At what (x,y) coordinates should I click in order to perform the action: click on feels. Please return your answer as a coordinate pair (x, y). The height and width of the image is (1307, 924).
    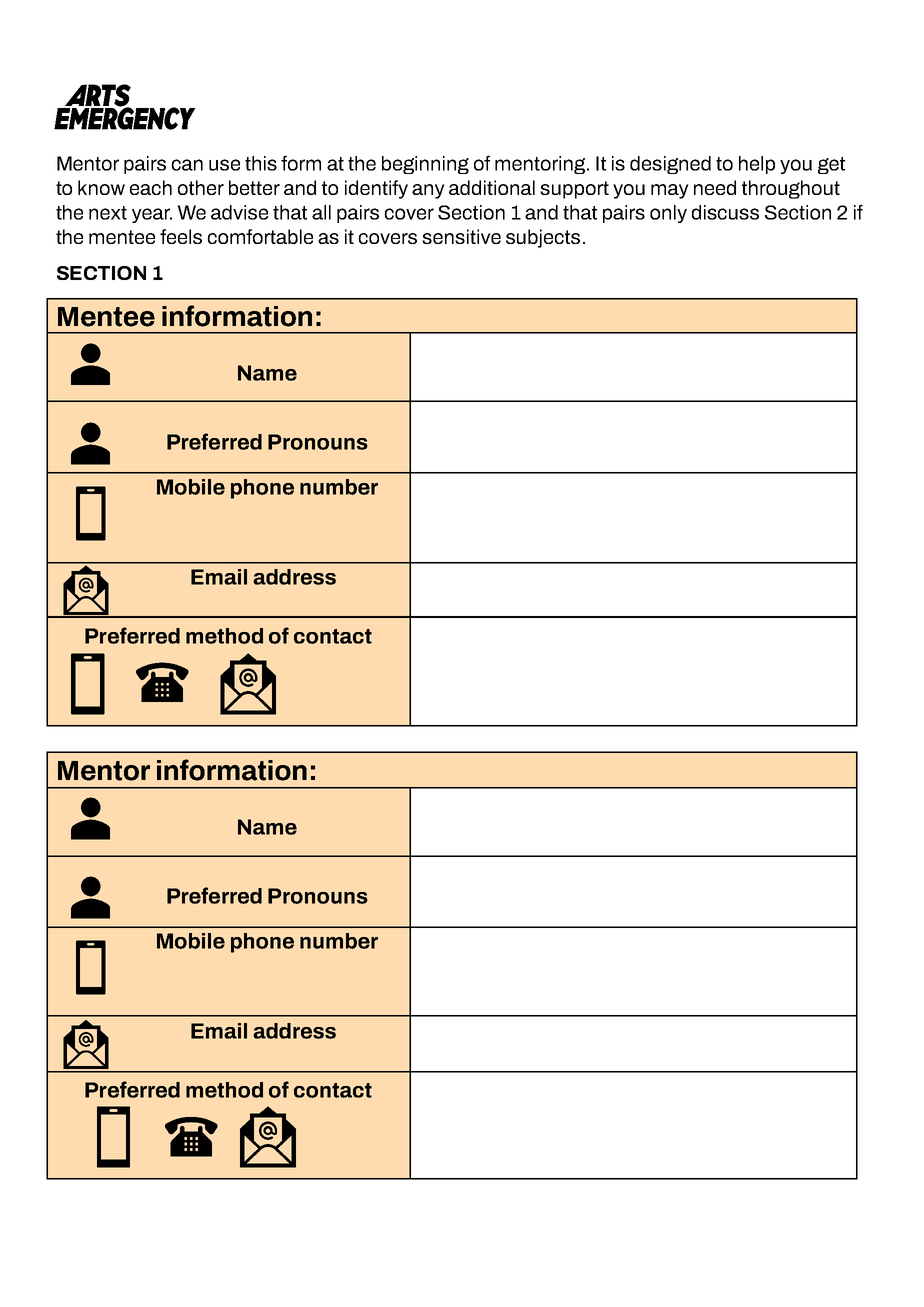
    Looking at the image, I should click on (181, 236).
